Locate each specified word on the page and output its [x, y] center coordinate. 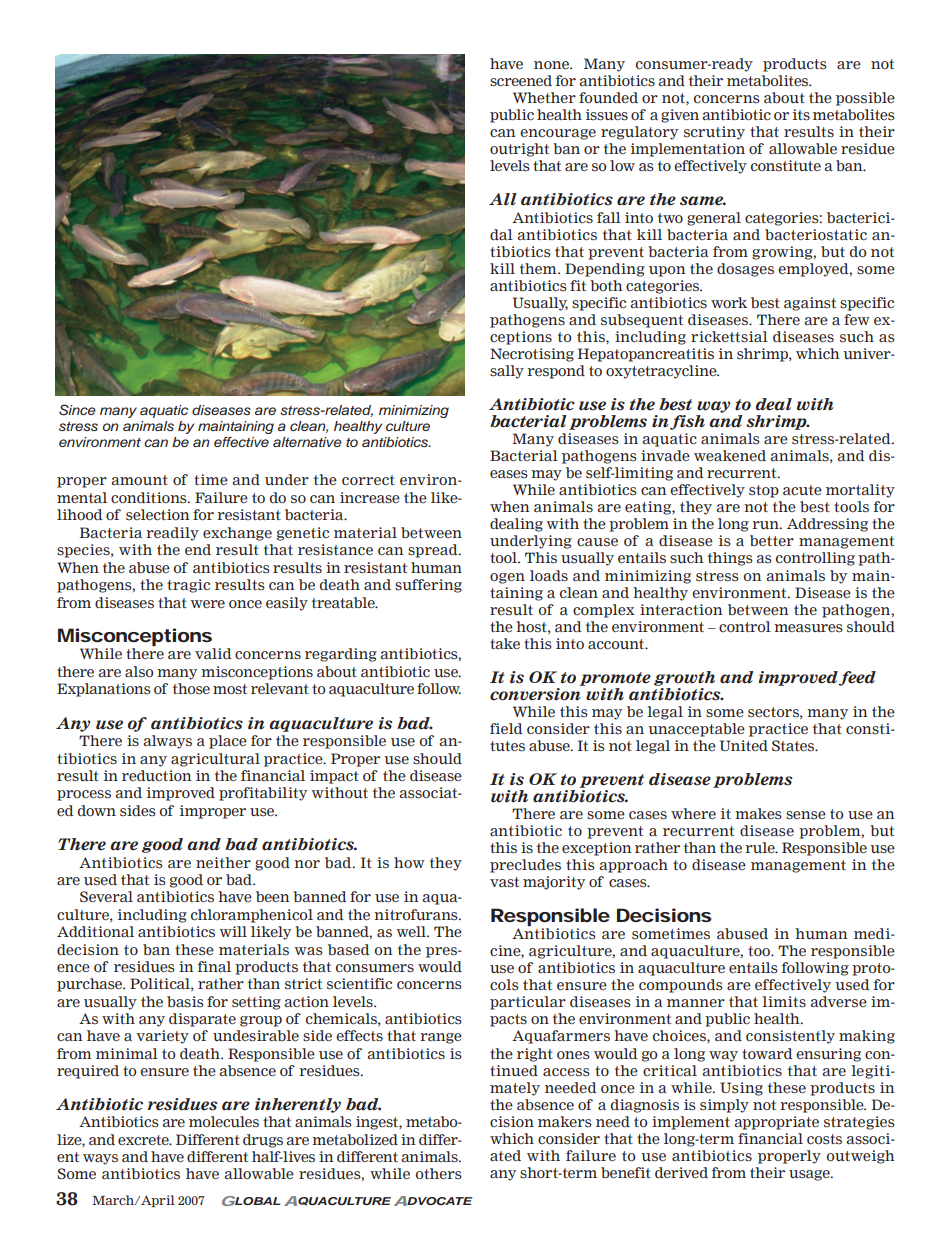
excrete [144, 1140]
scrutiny [714, 133]
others [439, 1174]
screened [521, 81]
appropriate [776, 1123]
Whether [544, 97]
